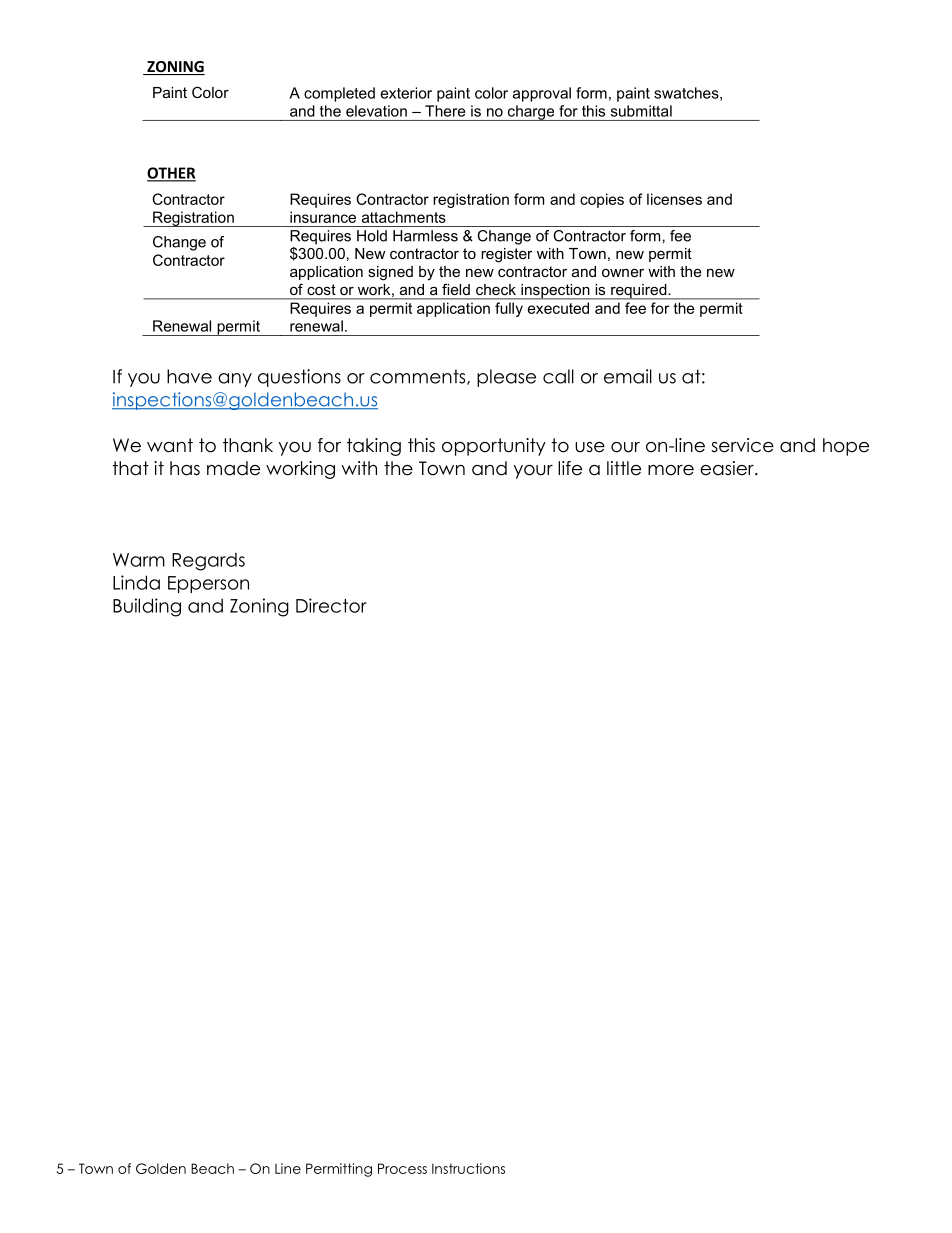 Image resolution: width=952 pixels, height=1233 pixels. Describe the element at coordinates (136, 582) in the screenshot. I see `Linda` at that location.
